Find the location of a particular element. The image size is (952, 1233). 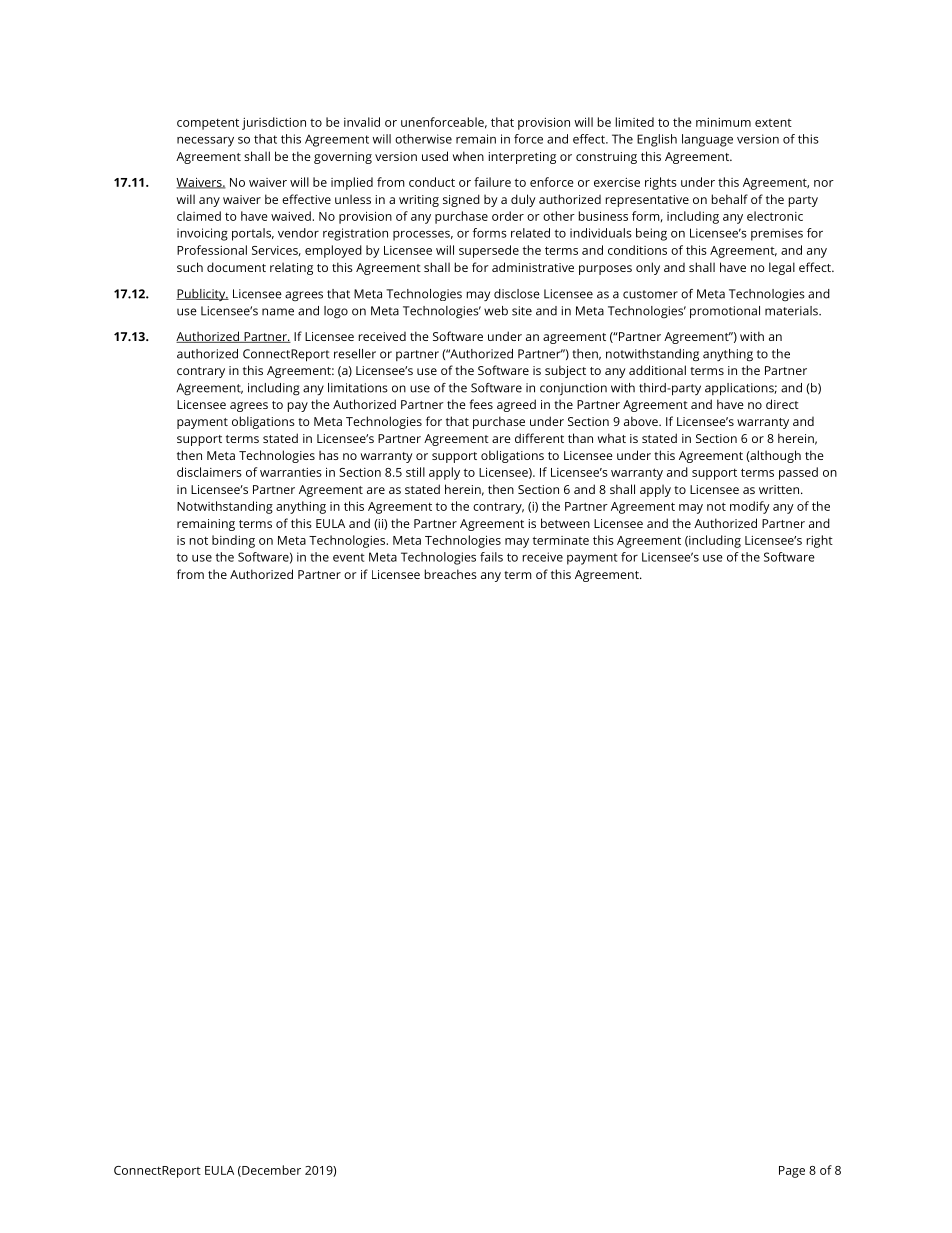

between is located at coordinates (565, 523).
